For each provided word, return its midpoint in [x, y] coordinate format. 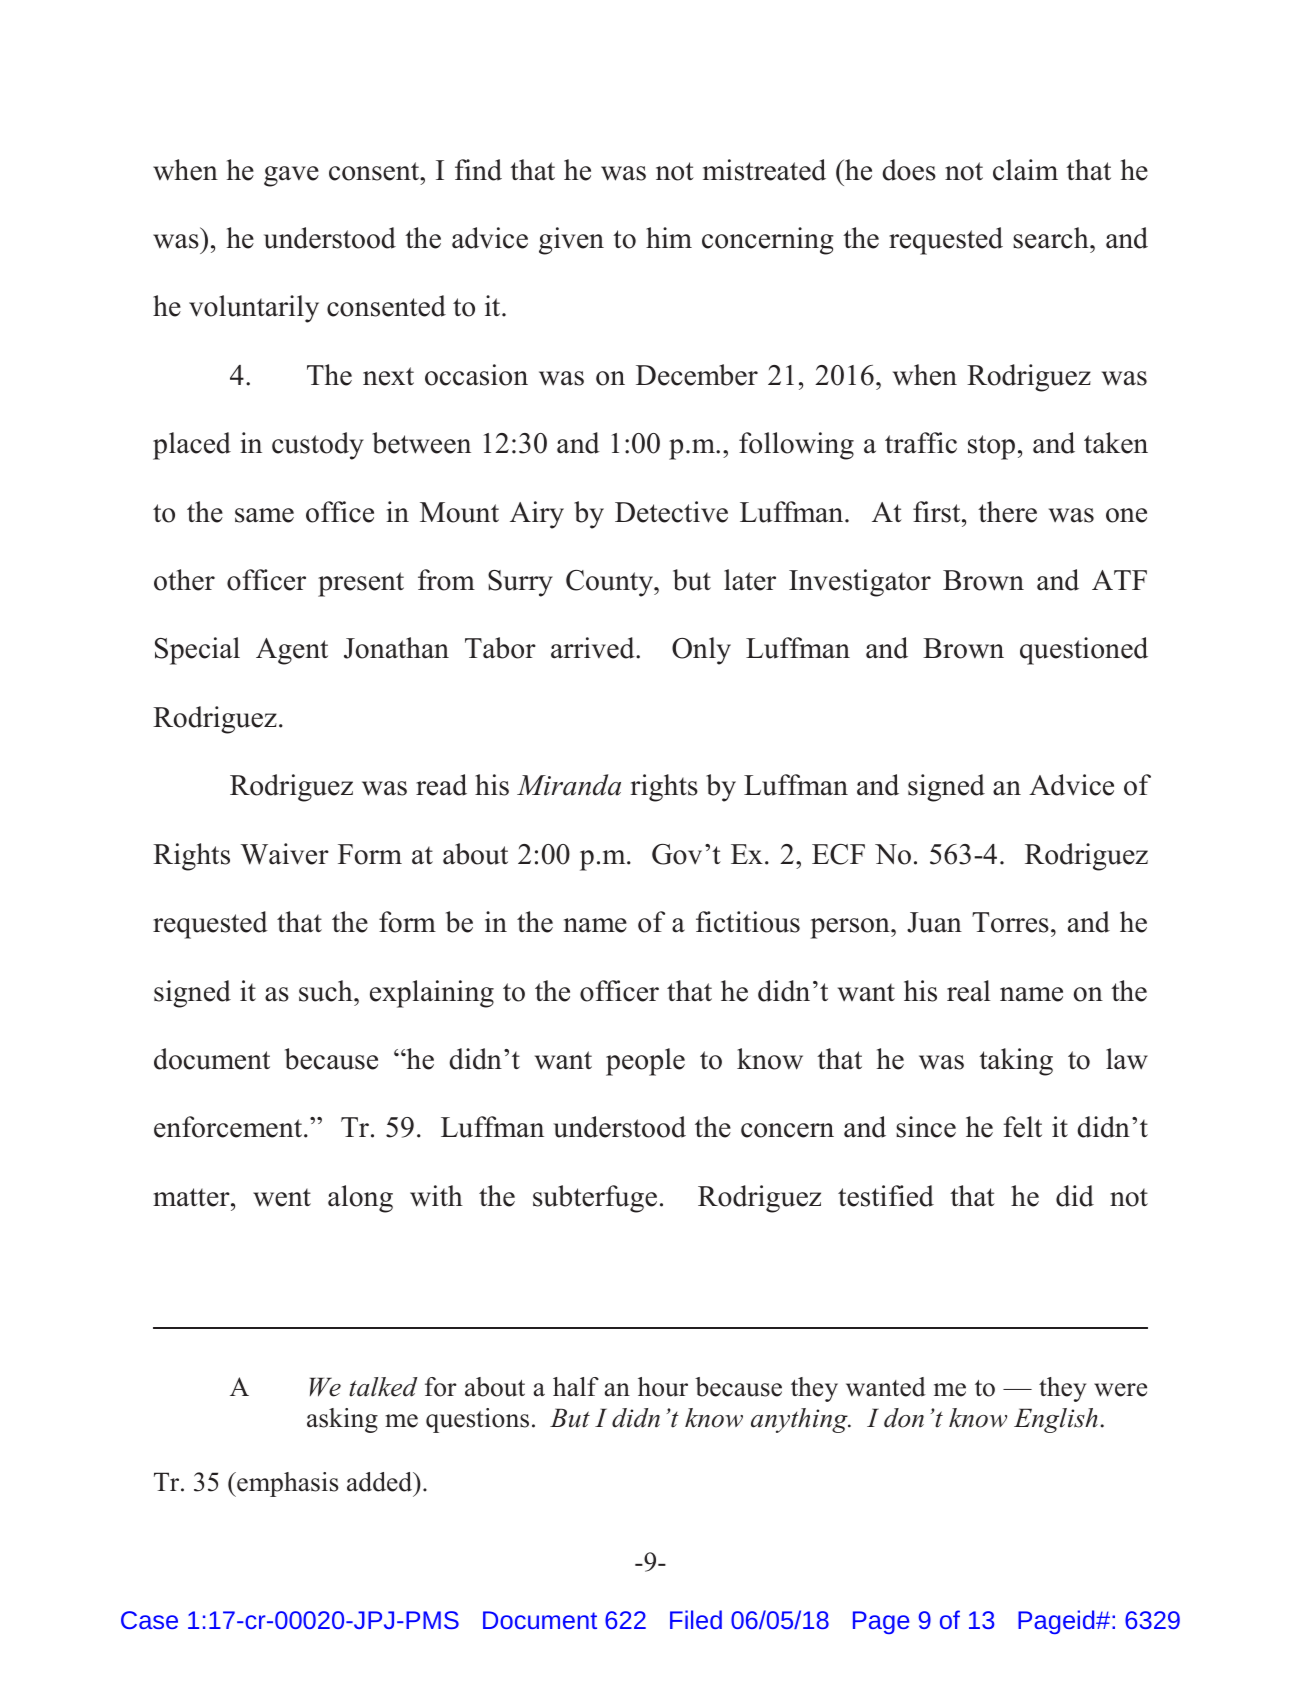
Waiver [285, 854]
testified [886, 1196]
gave [291, 176]
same [264, 515]
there [1007, 512]
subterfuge [595, 1199]
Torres [1010, 922]
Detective [671, 512]
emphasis [286, 1484]
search [1052, 238]
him [669, 237]
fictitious [748, 922]
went [282, 1198]
